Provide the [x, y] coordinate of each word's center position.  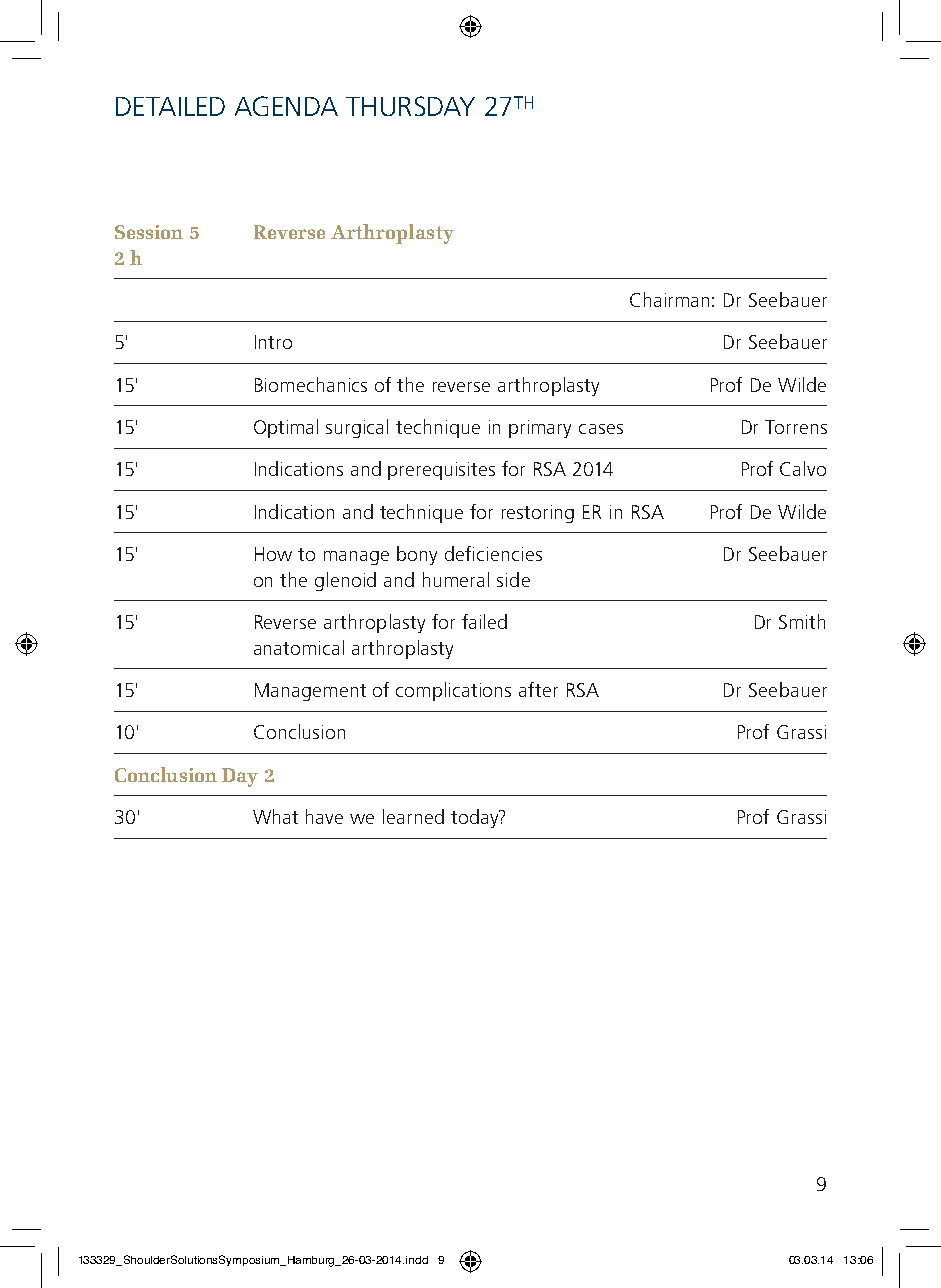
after [538, 689]
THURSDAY [410, 106]
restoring [538, 514]
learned [413, 816]
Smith [802, 621]
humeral [456, 579]
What [275, 816]
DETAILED [170, 106]
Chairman [669, 299]
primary [540, 429]
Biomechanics [311, 384]
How [273, 554]
